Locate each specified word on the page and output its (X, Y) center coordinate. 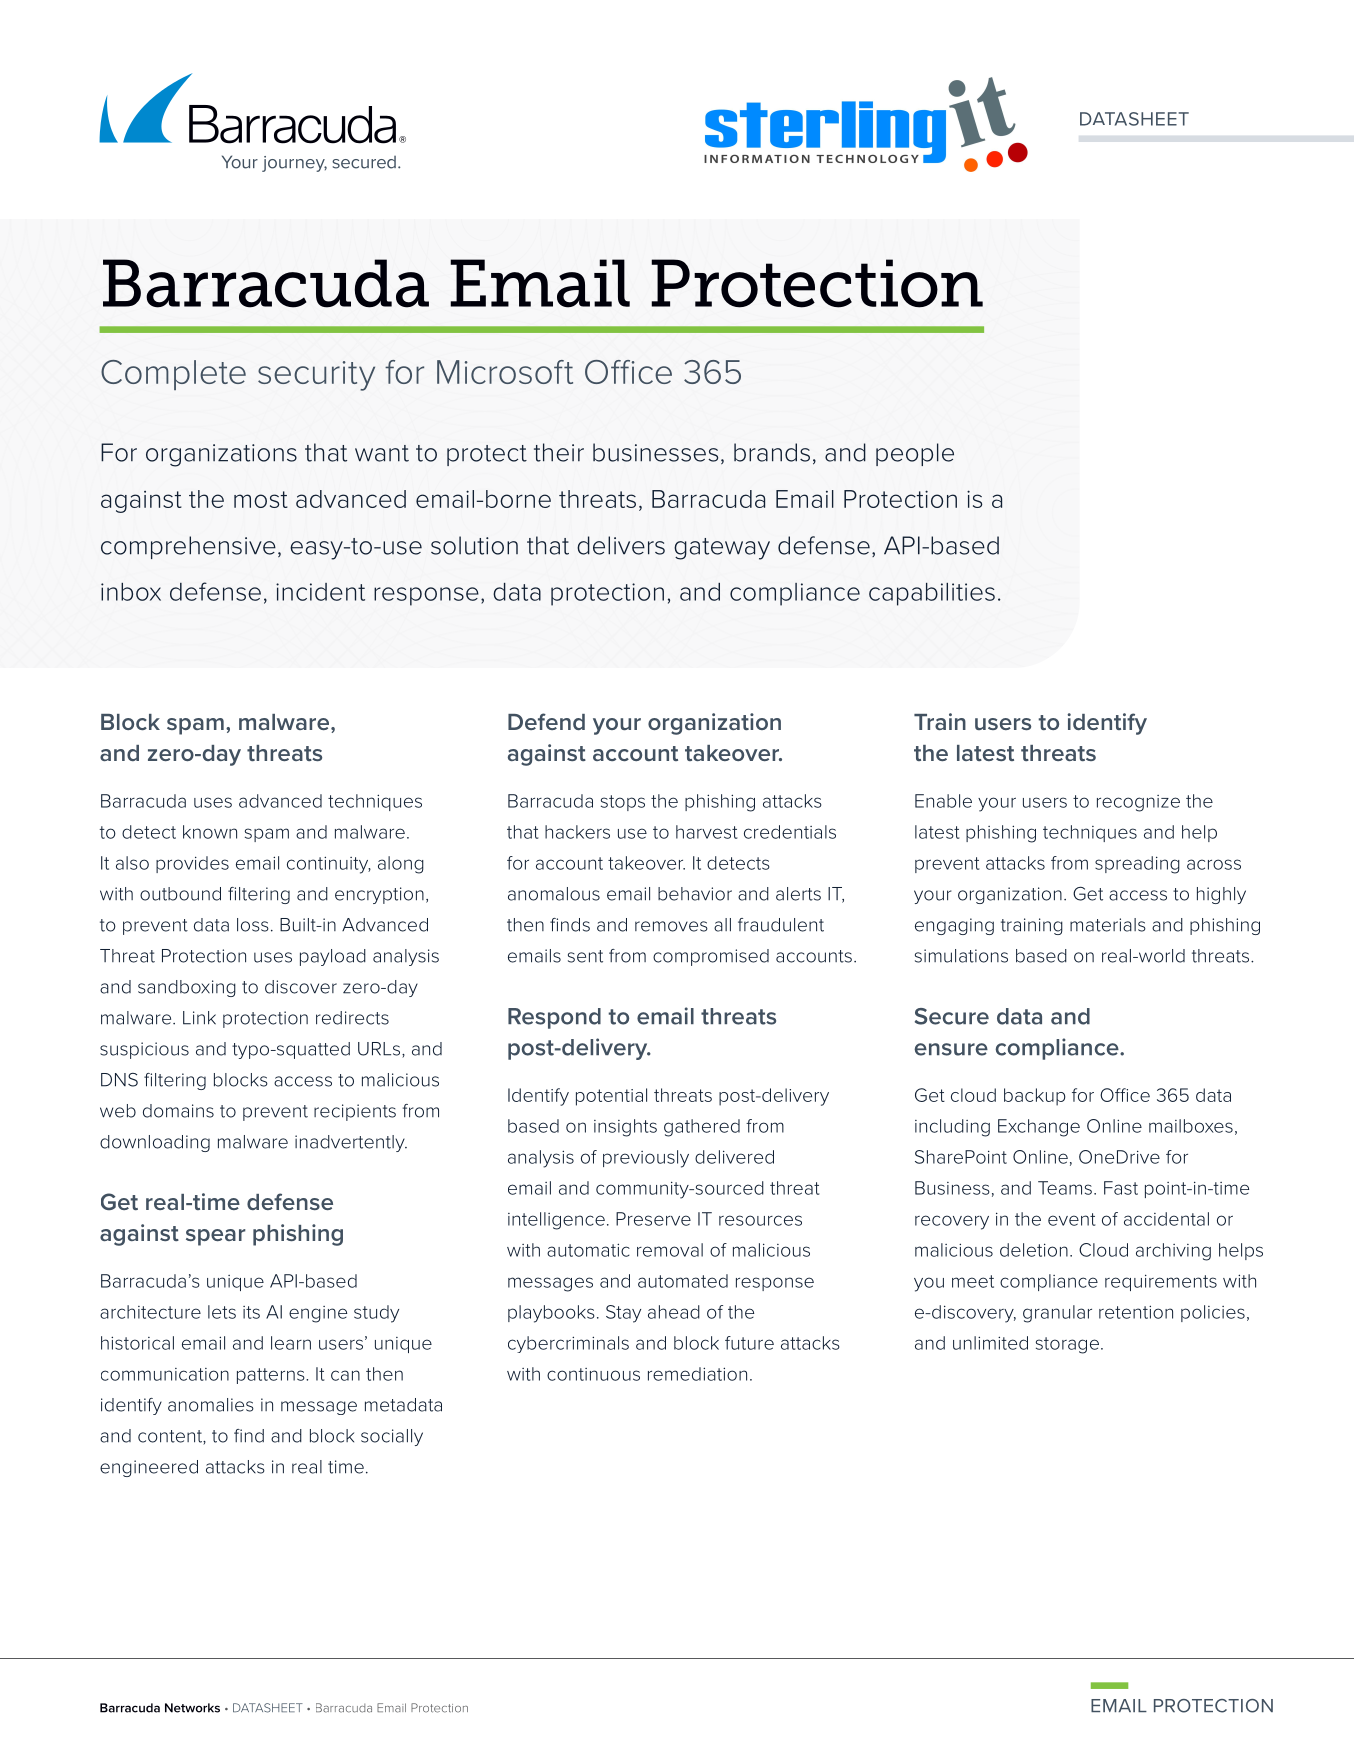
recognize (1138, 803)
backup (1035, 1097)
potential (611, 1097)
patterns (272, 1376)
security (316, 376)
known (210, 832)
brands (772, 452)
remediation (697, 1374)
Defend (546, 721)
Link (199, 1018)
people (915, 454)
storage (1067, 1345)
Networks (192, 1708)
